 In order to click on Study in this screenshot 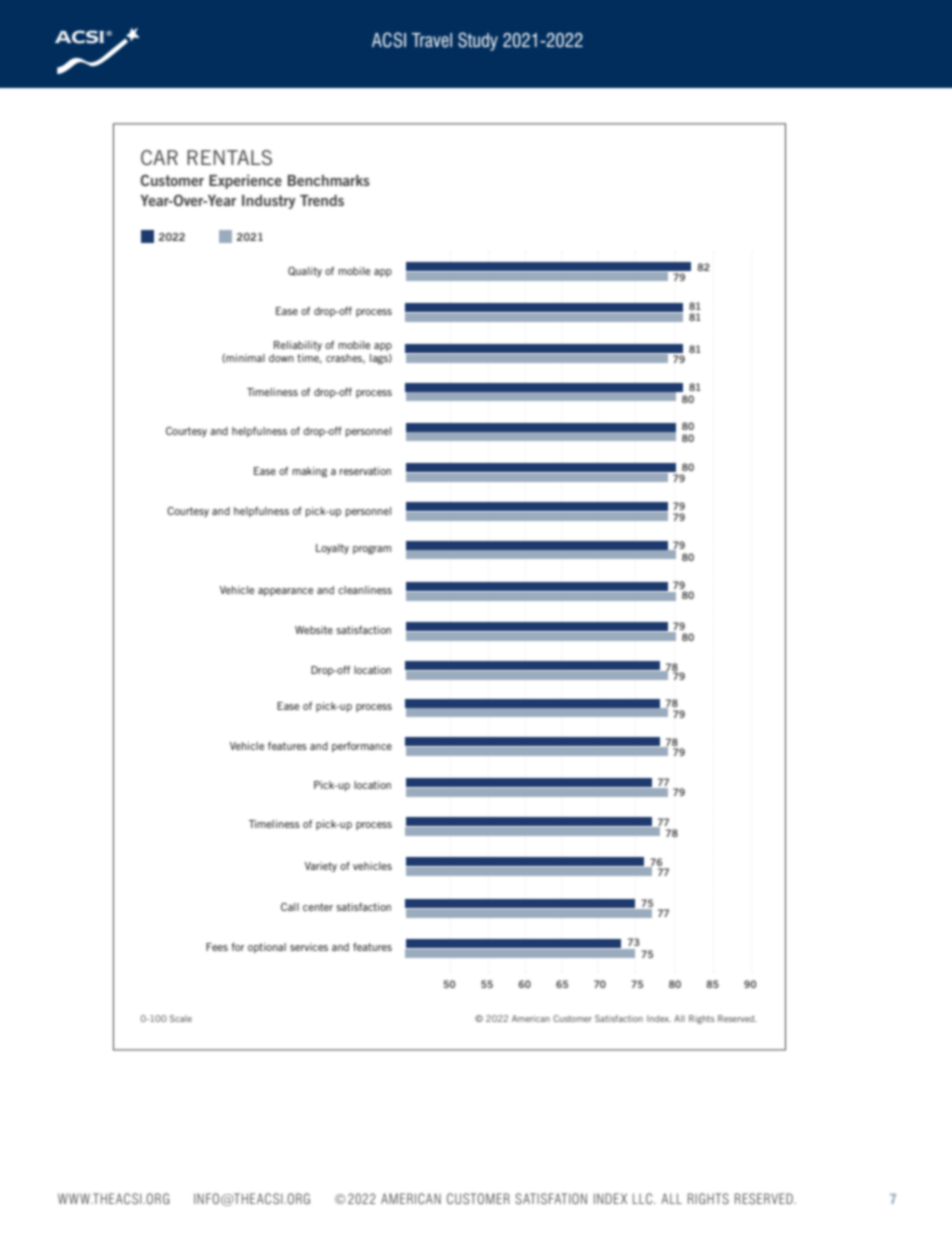, I will do `click(478, 41)`.
